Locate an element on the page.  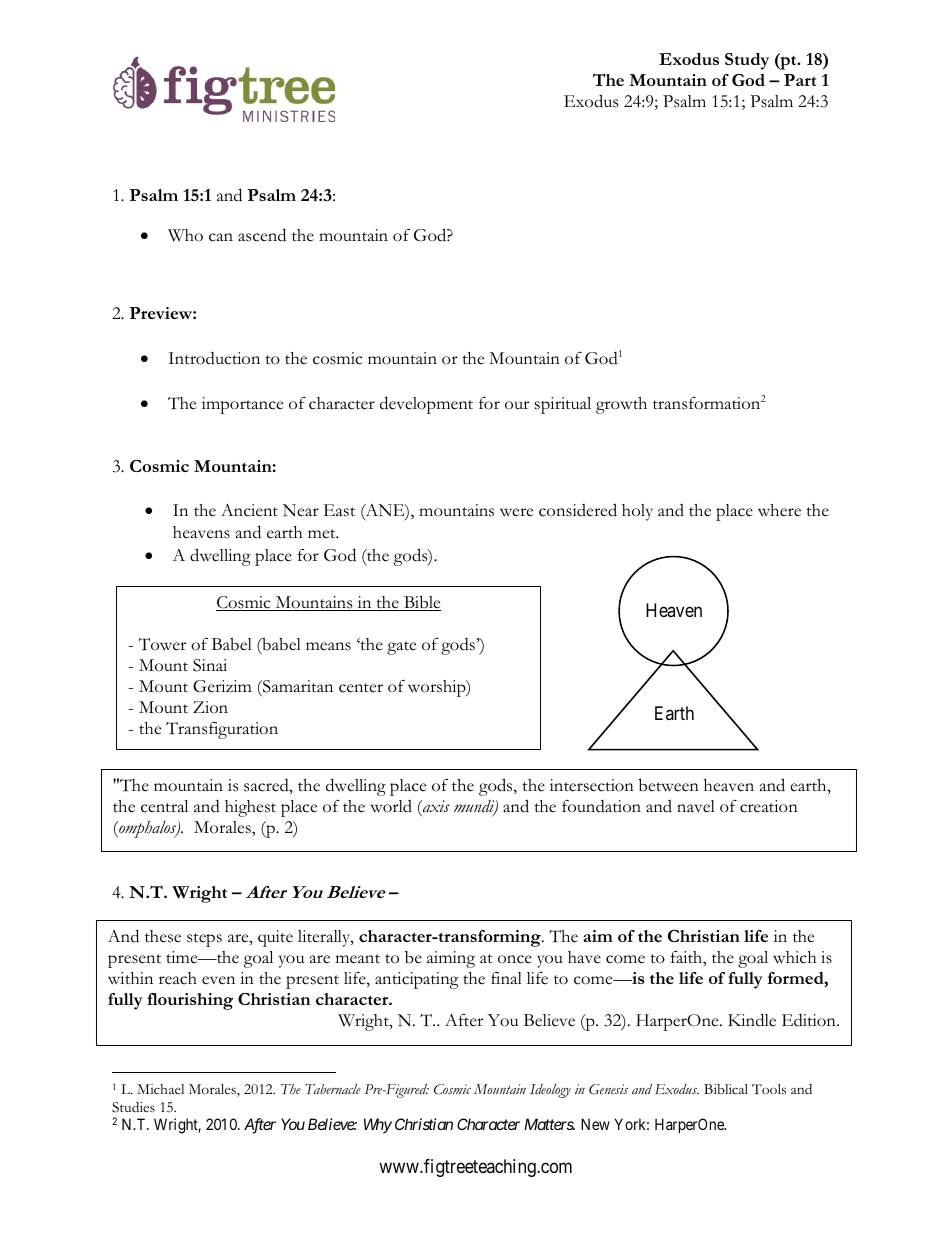
Study is located at coordinates (747, 61).
